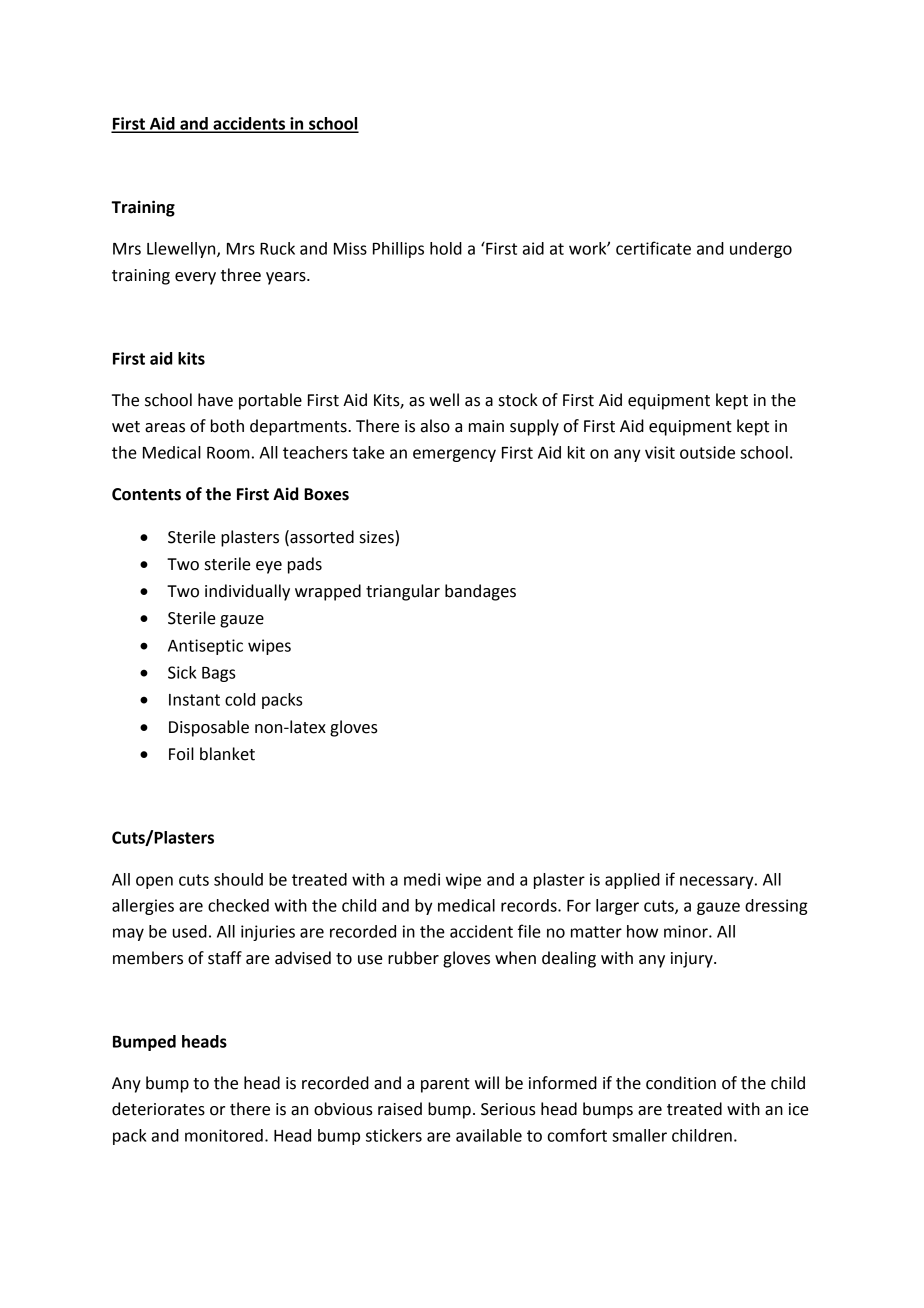 The image size is (924, 1308). I want to click on Instant, so click(194, 700).
